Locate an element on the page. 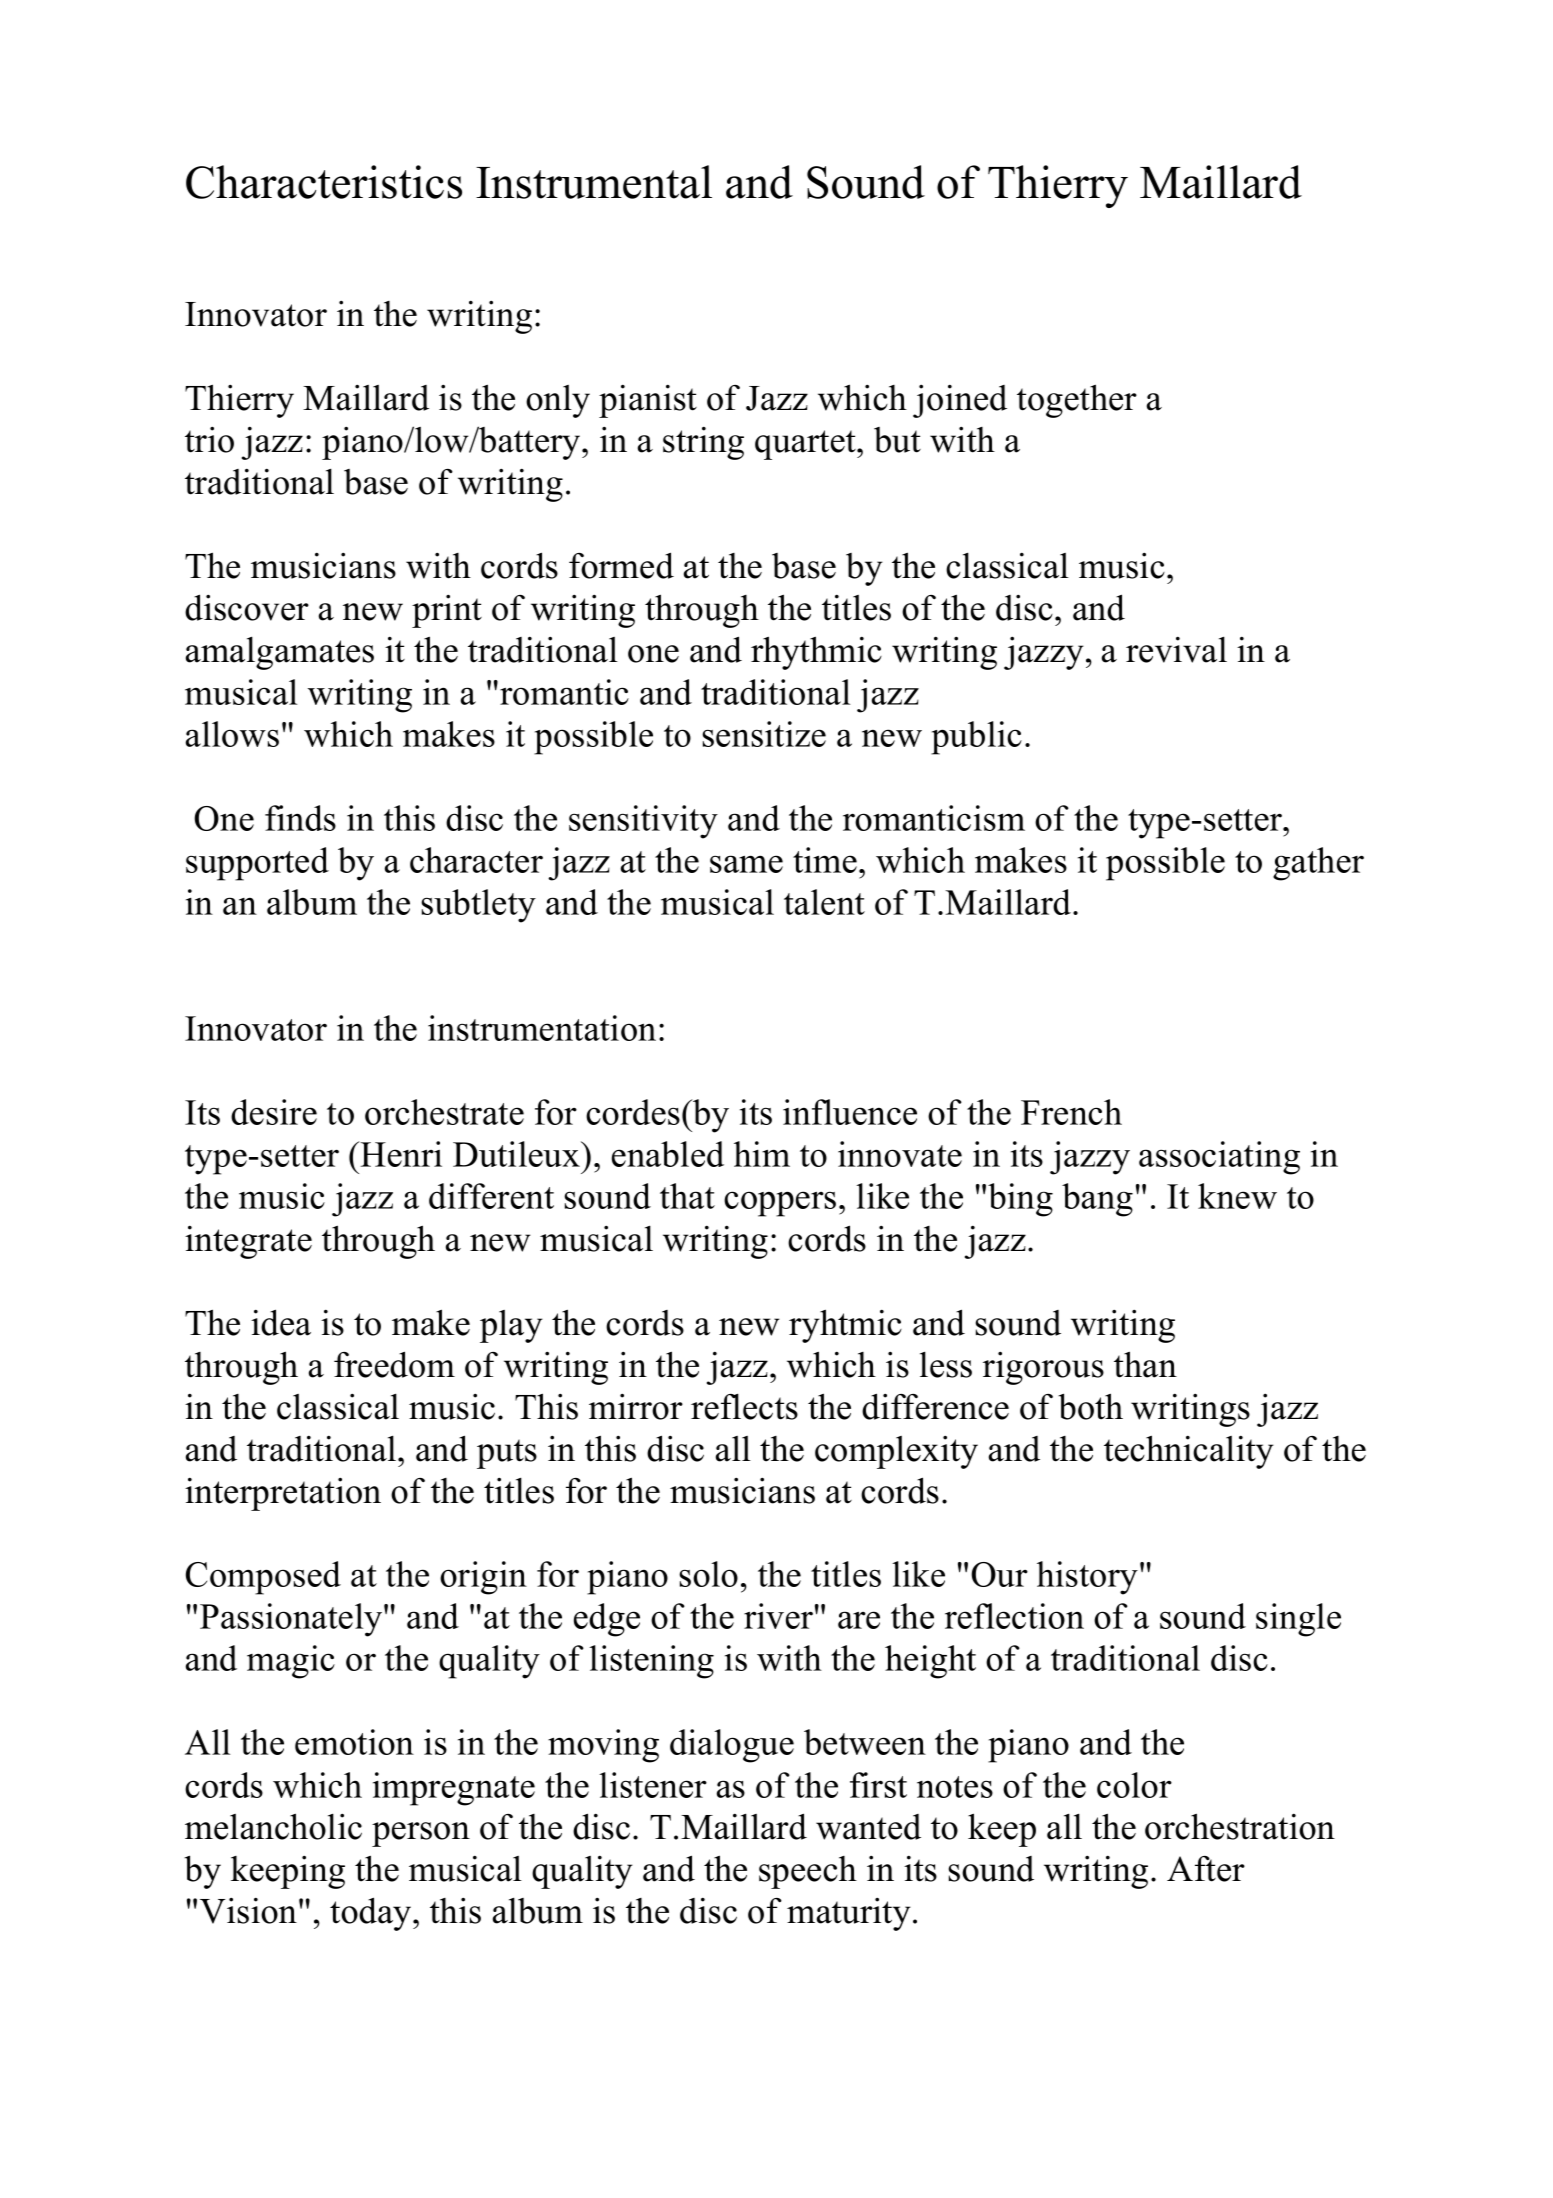 This document has width=1553, height=2198. than is located at coordinates (1145, 1364).
